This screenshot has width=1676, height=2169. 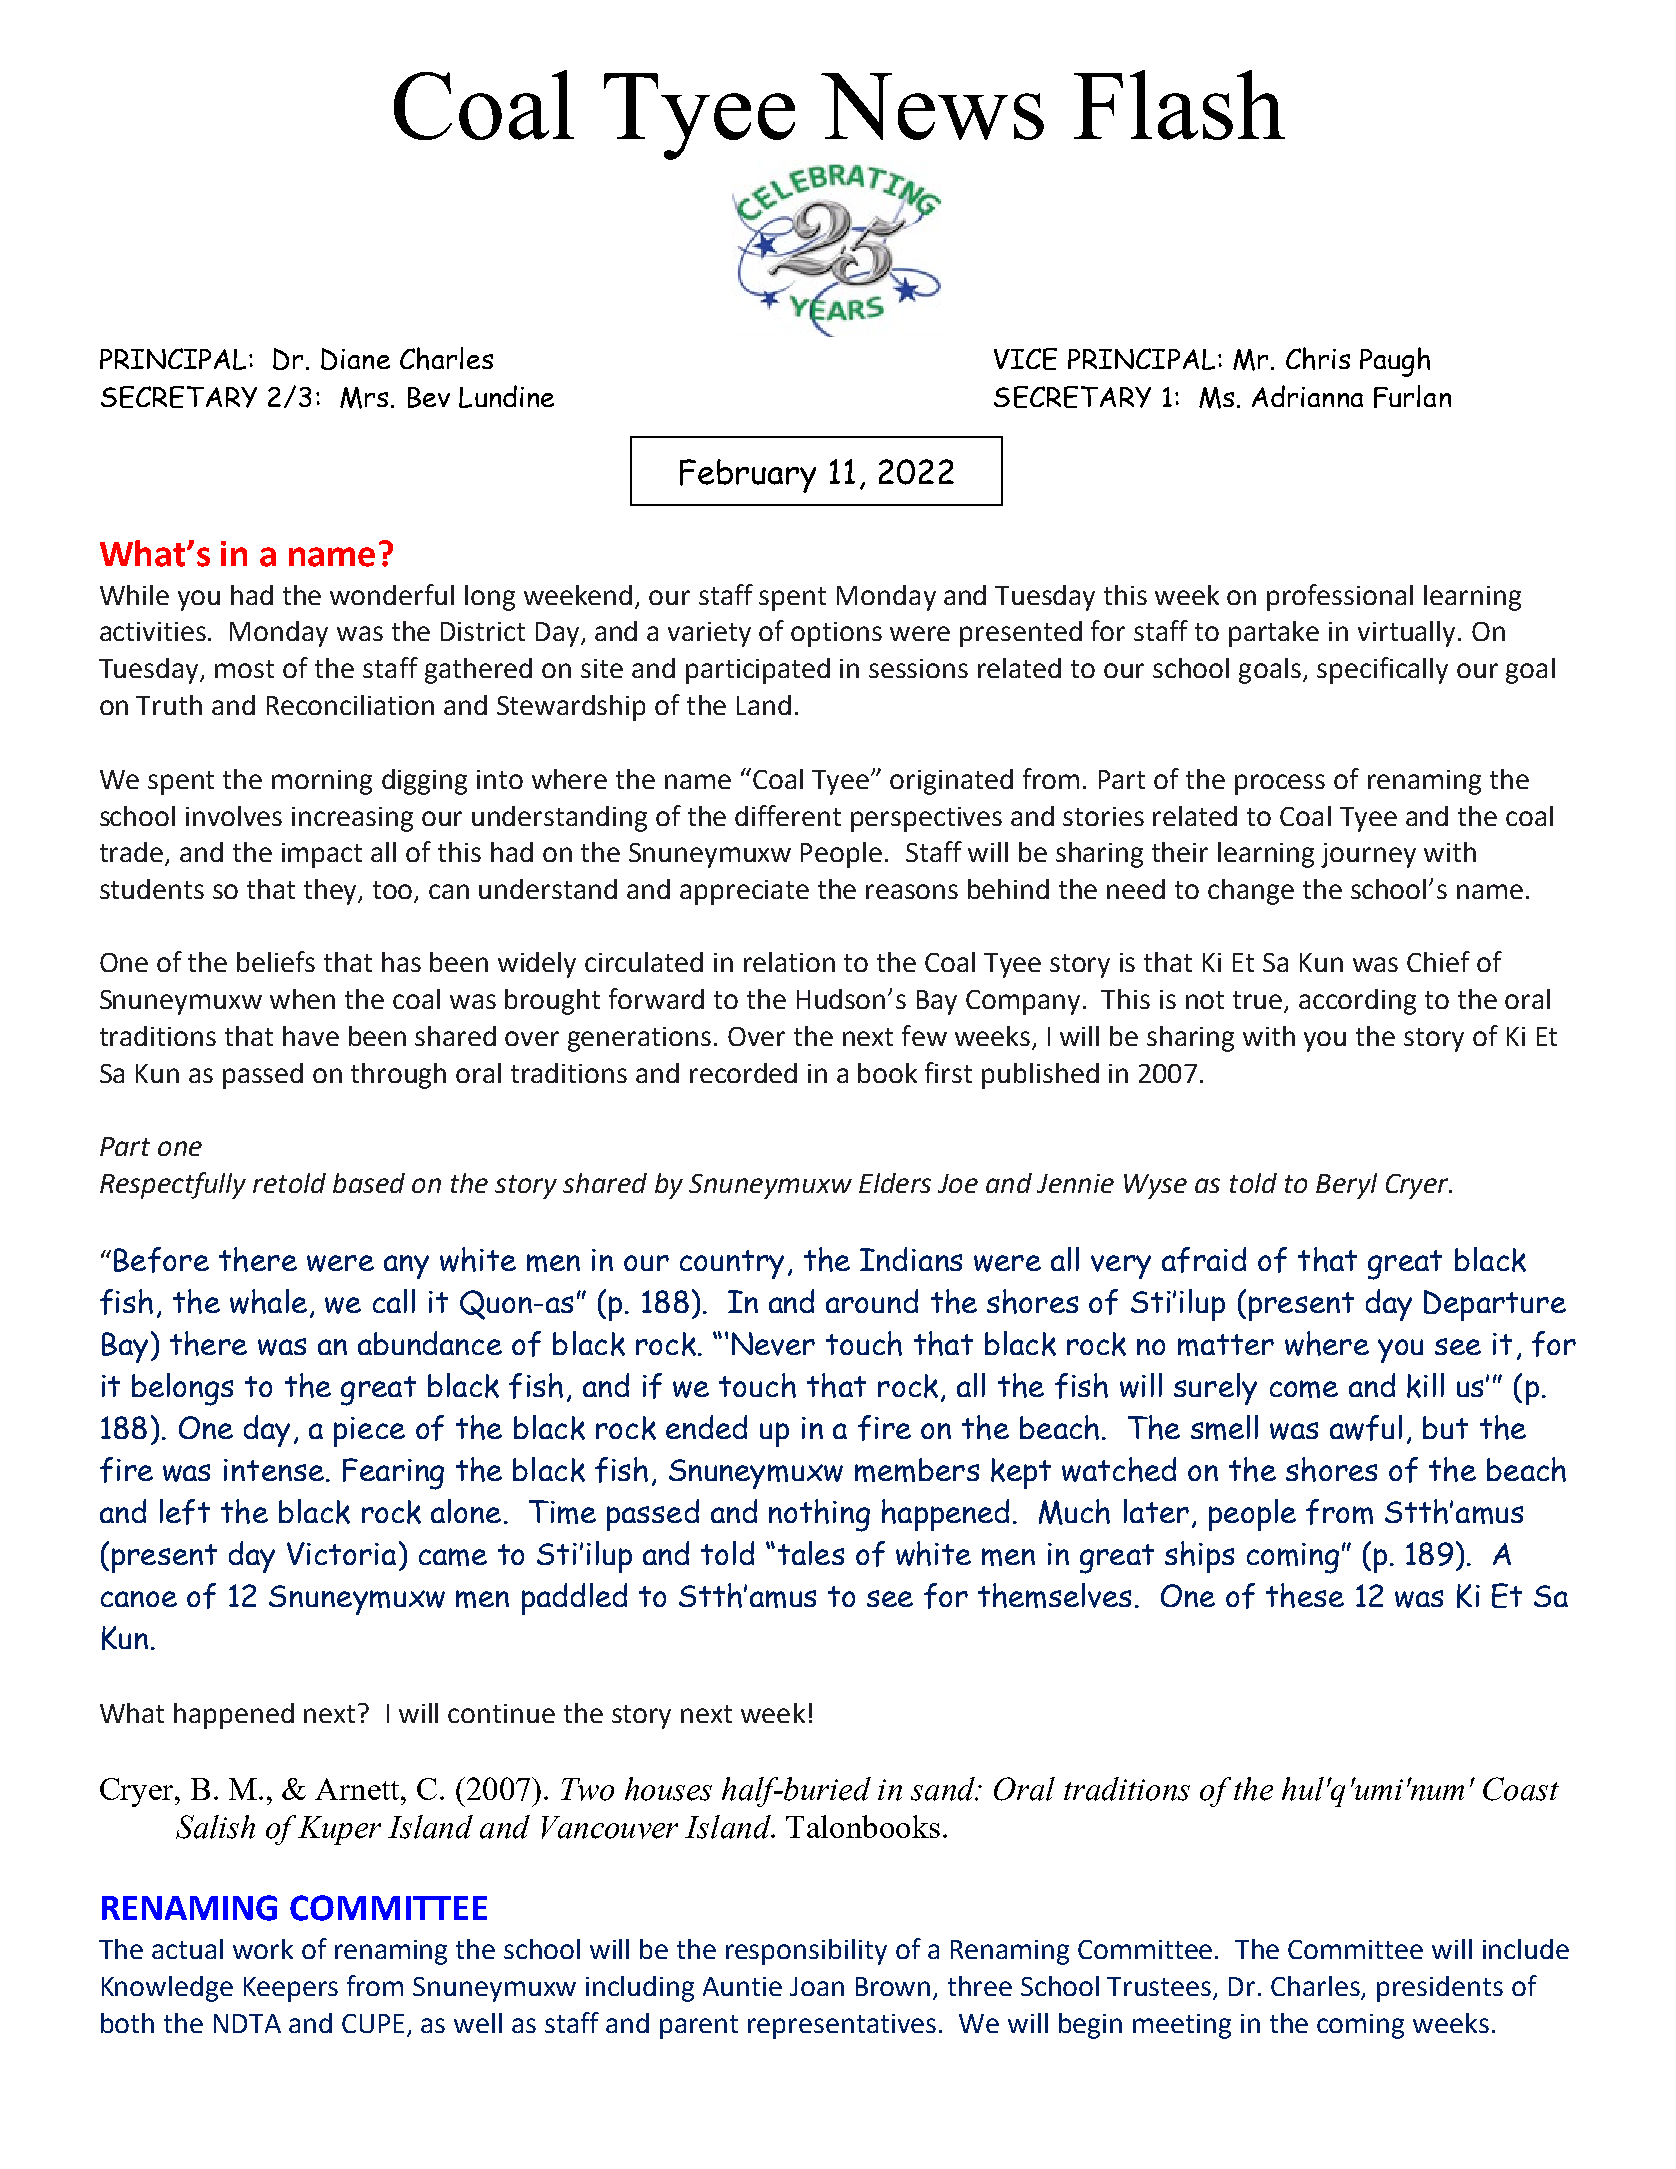 I want to click on have, so click(x=311, y=1036).
